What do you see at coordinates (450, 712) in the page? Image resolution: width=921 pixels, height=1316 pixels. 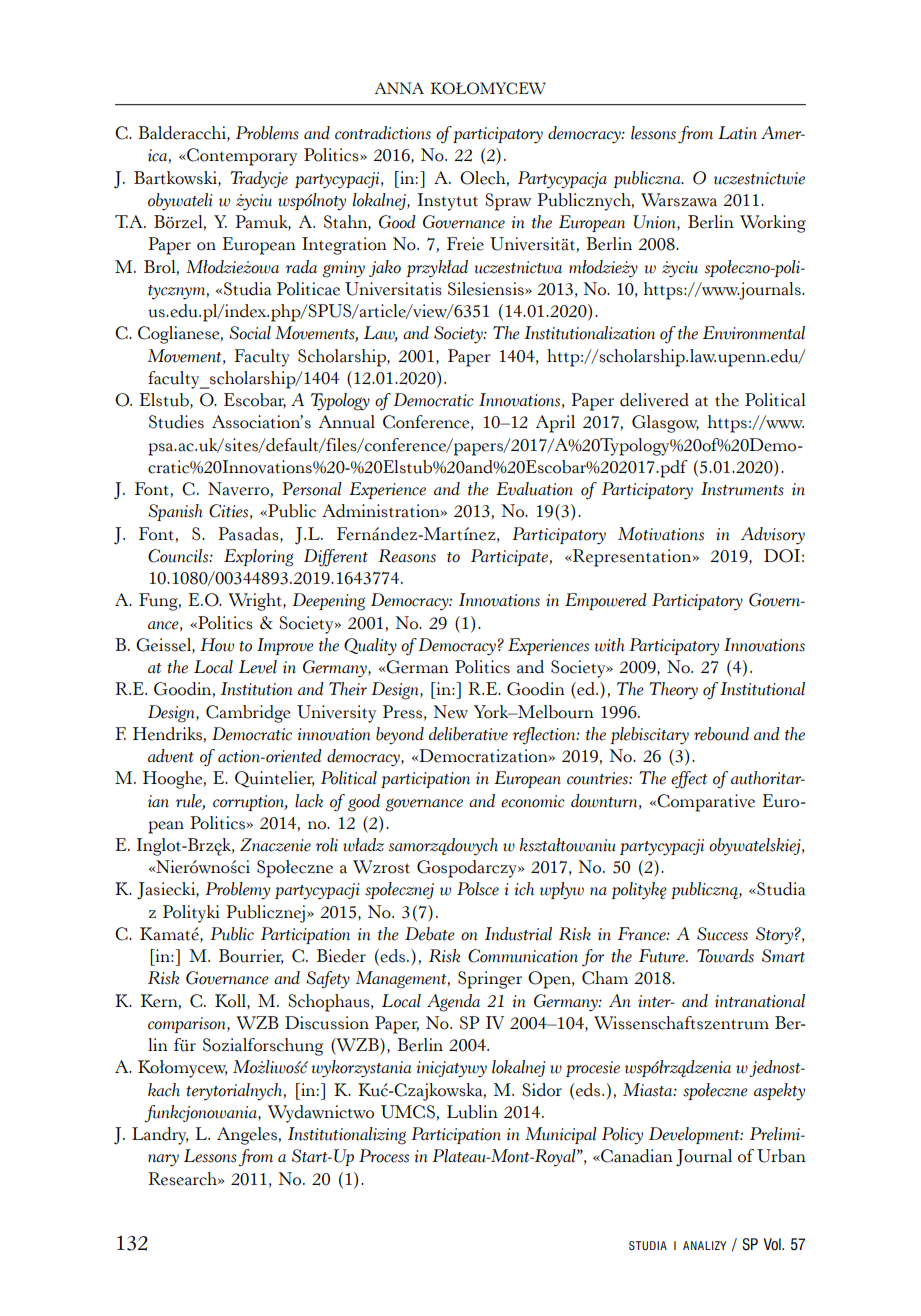 I see `New` at bounding box center [450, 712].
